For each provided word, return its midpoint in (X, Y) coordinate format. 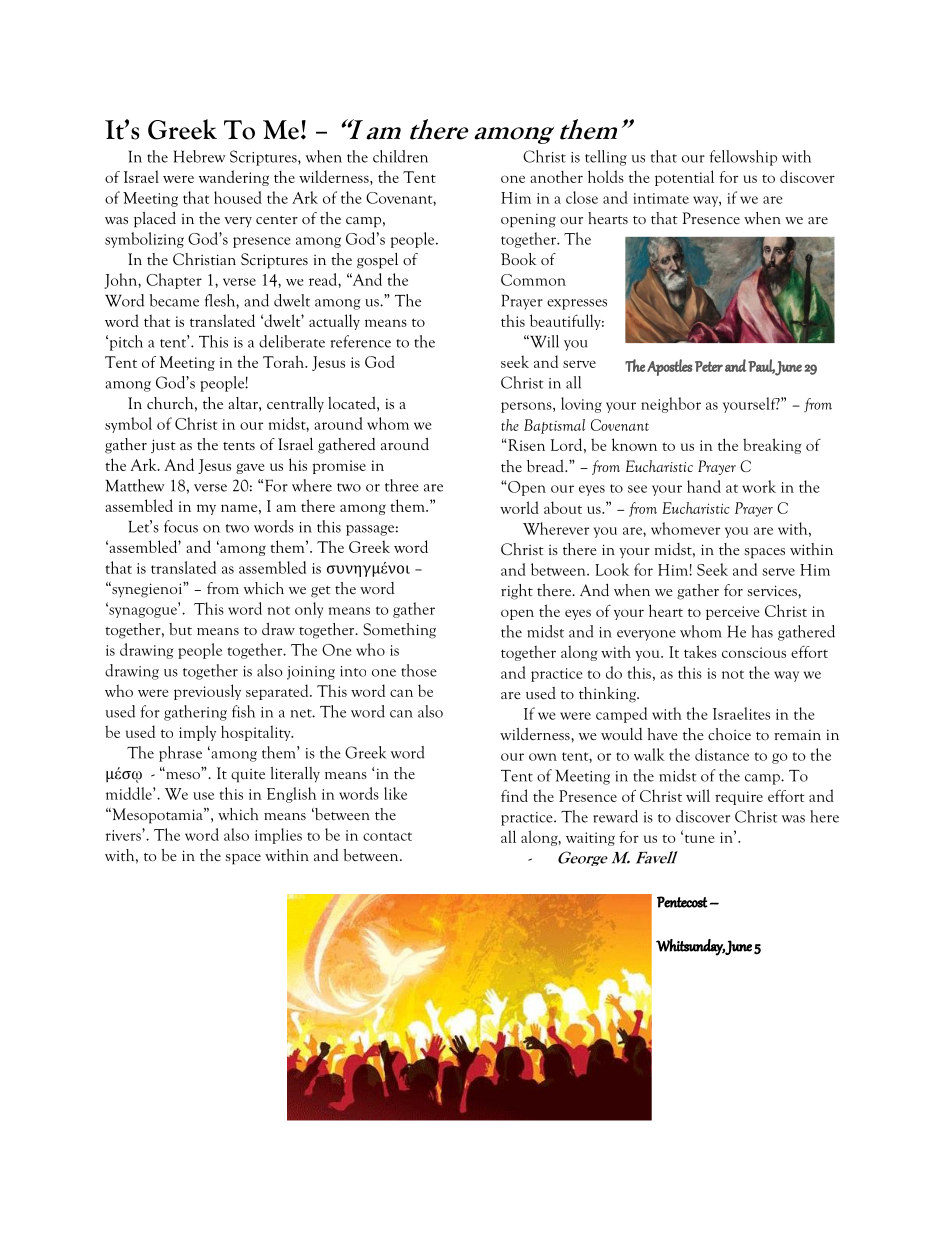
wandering (234, 178)
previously (207, 692)
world (519, 507)
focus (181, 526)
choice (729, 734)
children (400, 156)
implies (278, 836)
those (419, 670)
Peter (709, 366)
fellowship (743, 158)
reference (360, 341)
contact (387, 836)
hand (704, 486)
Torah (285, 361)
